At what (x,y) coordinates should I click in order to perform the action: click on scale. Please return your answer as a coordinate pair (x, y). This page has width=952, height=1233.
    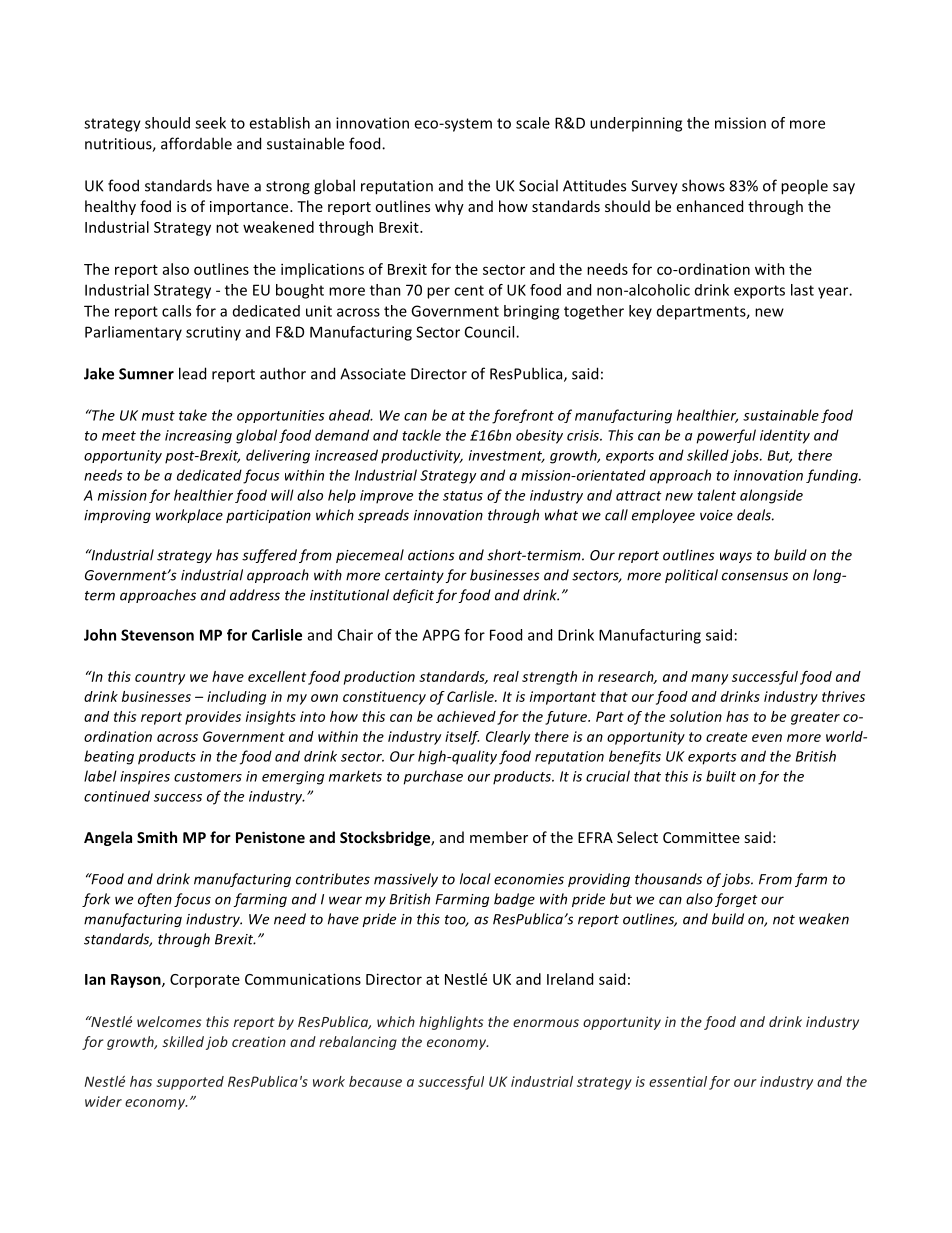
    Looking at the image, I should click on (533, 123).
